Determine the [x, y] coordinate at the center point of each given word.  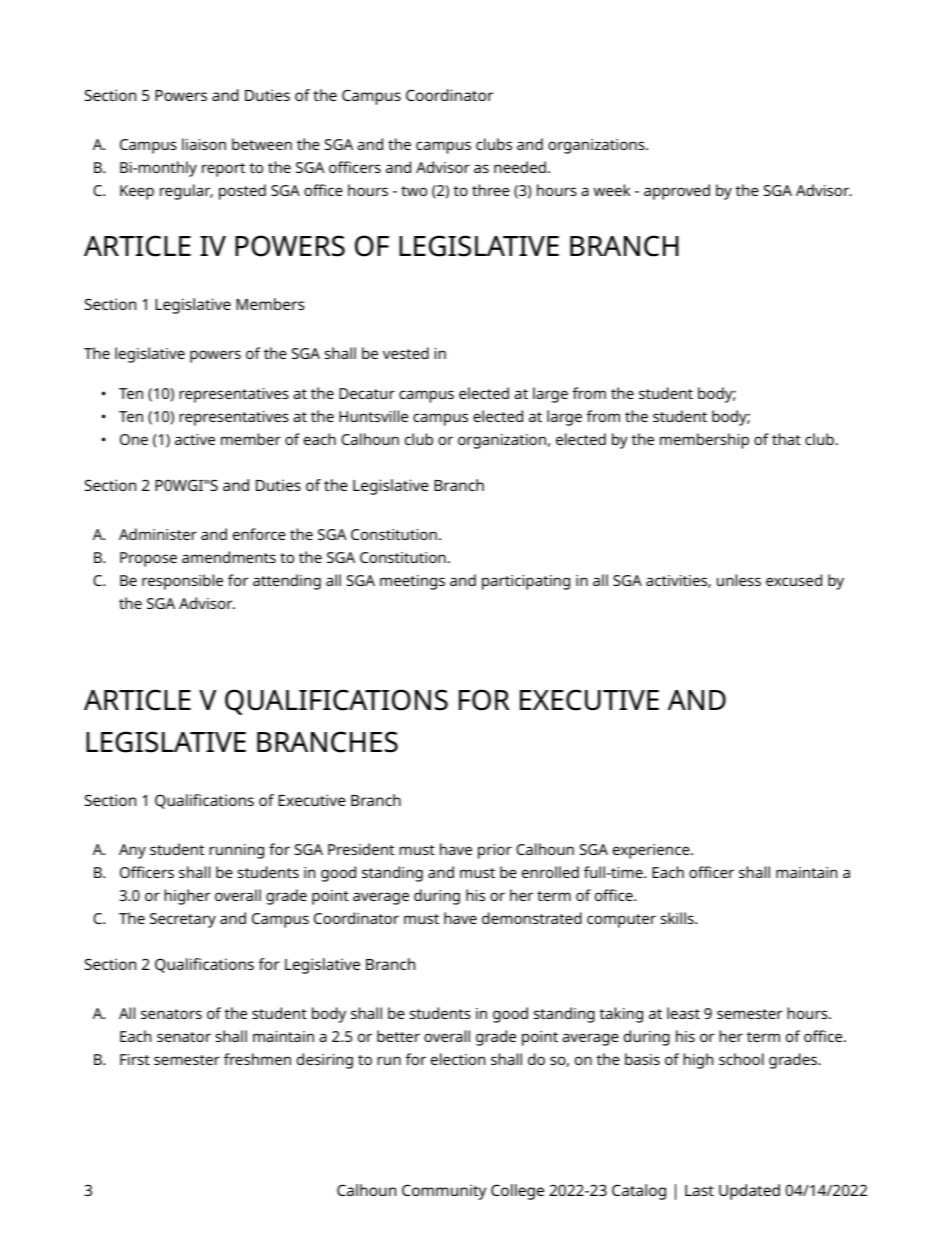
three [491, 190]
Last [699, 1190]
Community [444, 1192]
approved [677, 192]
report [223, 170]
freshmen [257, 1059]
